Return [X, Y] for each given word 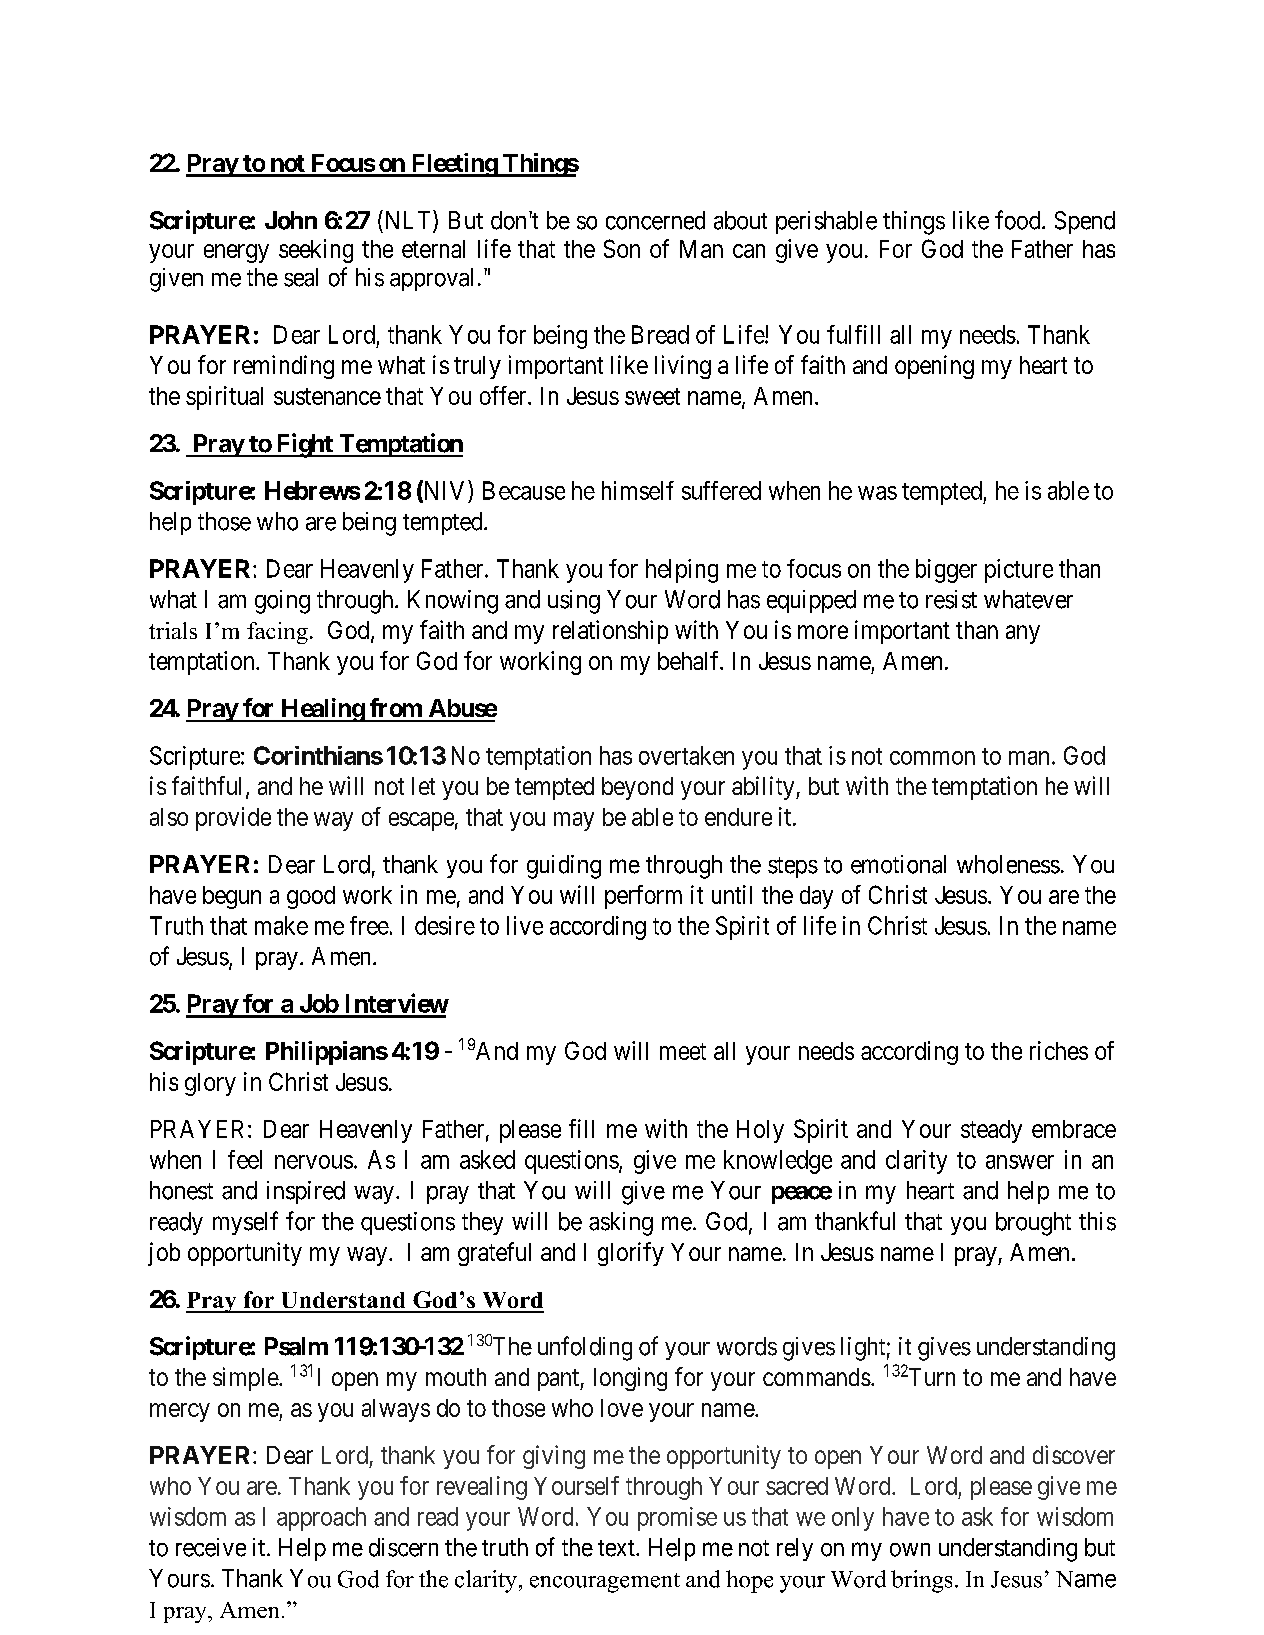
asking [621, 1224]
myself [245, 1223]
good [311, 897]
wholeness [1008, 864]
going [282, 602]
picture [1019, 571]
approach [321, 1519]
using [574, 602]
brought [1033, 1224]
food [1019, 220]
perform [643, 897]
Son [622, 248]
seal [301, 277]
